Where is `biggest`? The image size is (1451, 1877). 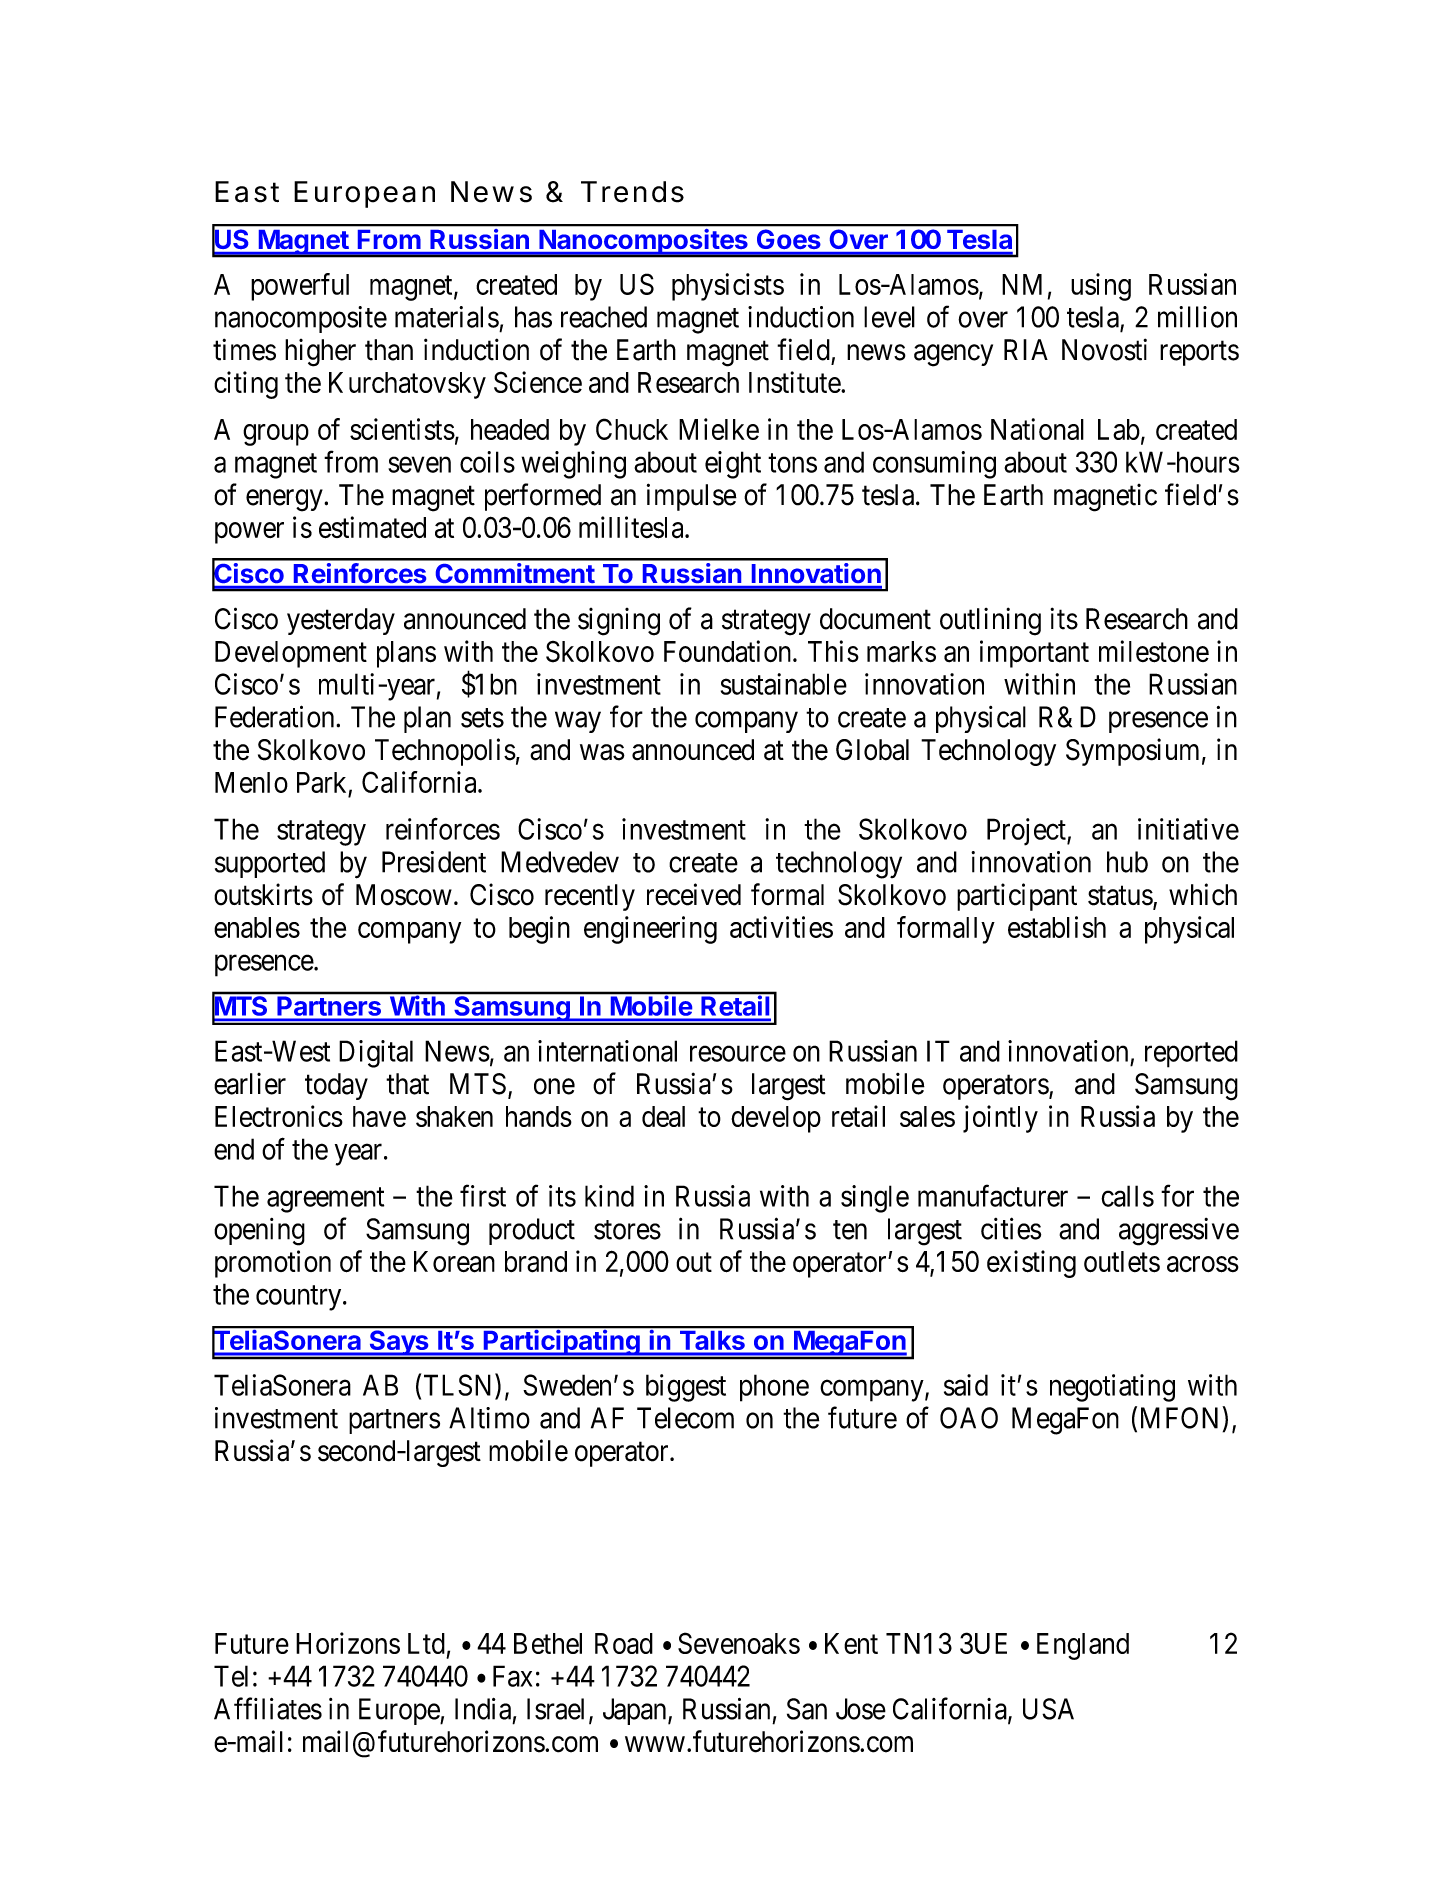 biggest is located at coordinates (686, 1388).
